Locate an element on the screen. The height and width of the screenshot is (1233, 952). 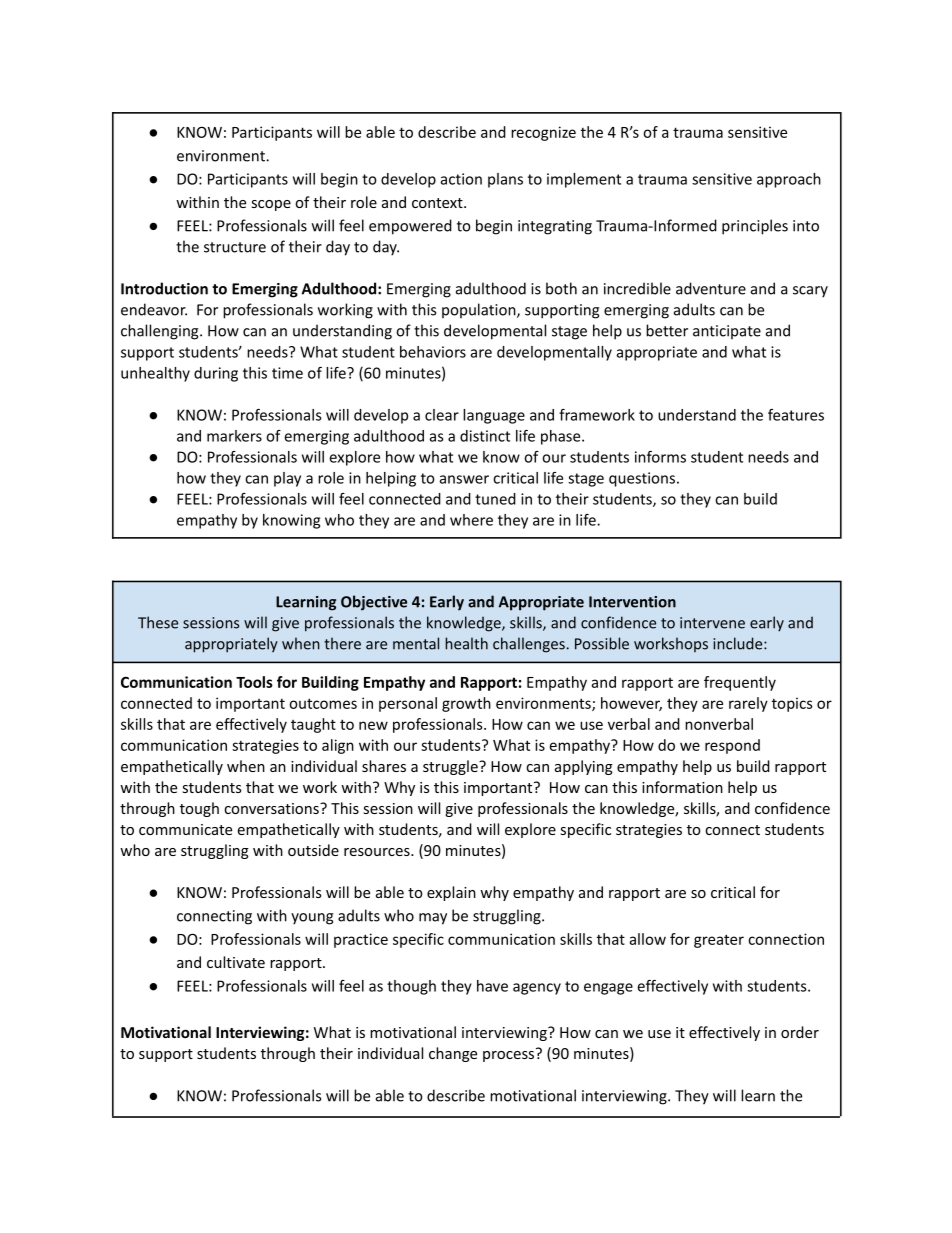
scope is located at coordinates (271, 205).
